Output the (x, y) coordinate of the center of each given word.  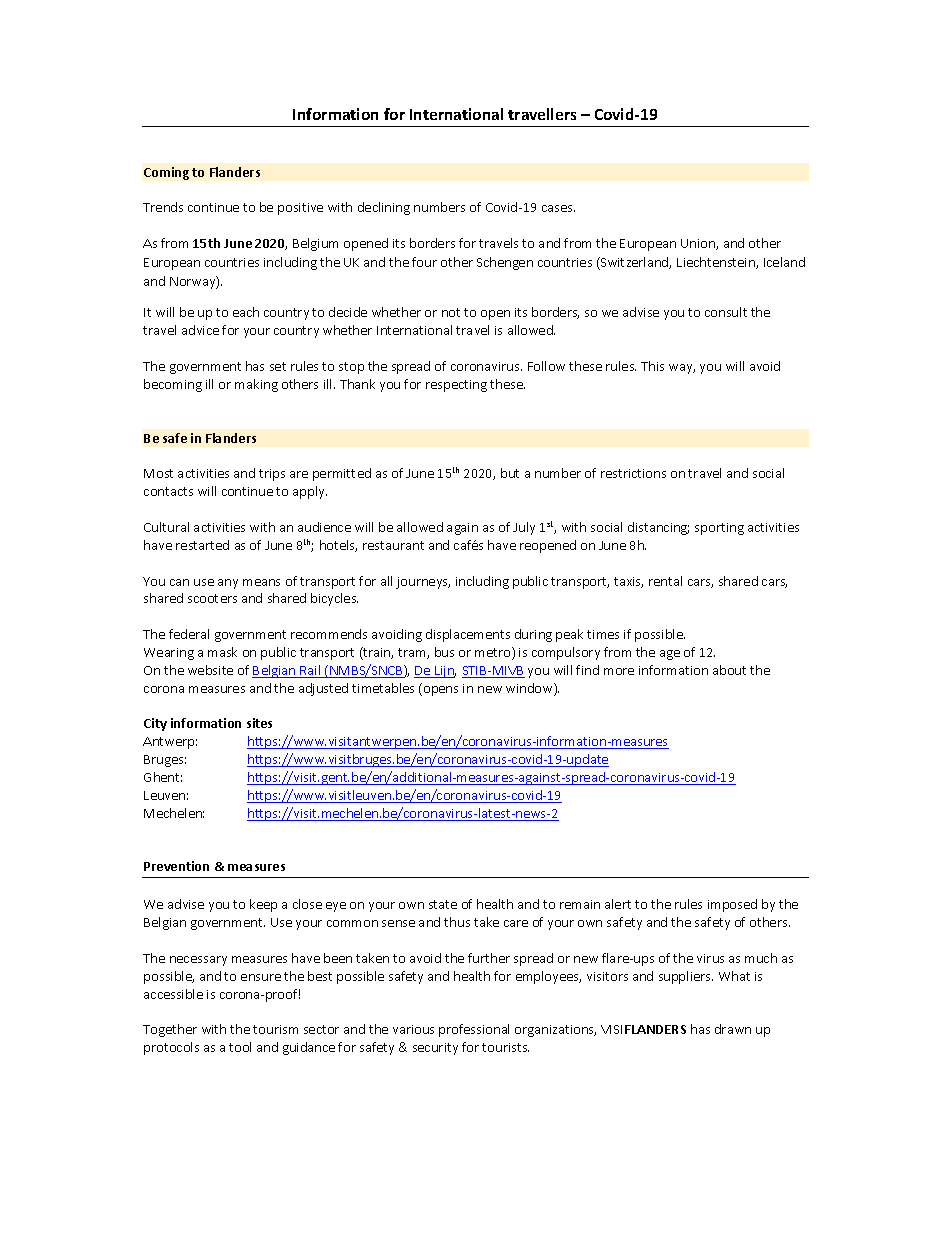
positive (300, 209)
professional (474, 1030)
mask (222, 652)
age (670, 655)
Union (699, 244)
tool (240, 1047)
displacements (468, 635)
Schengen (505, 263)
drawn (733, 1029)
